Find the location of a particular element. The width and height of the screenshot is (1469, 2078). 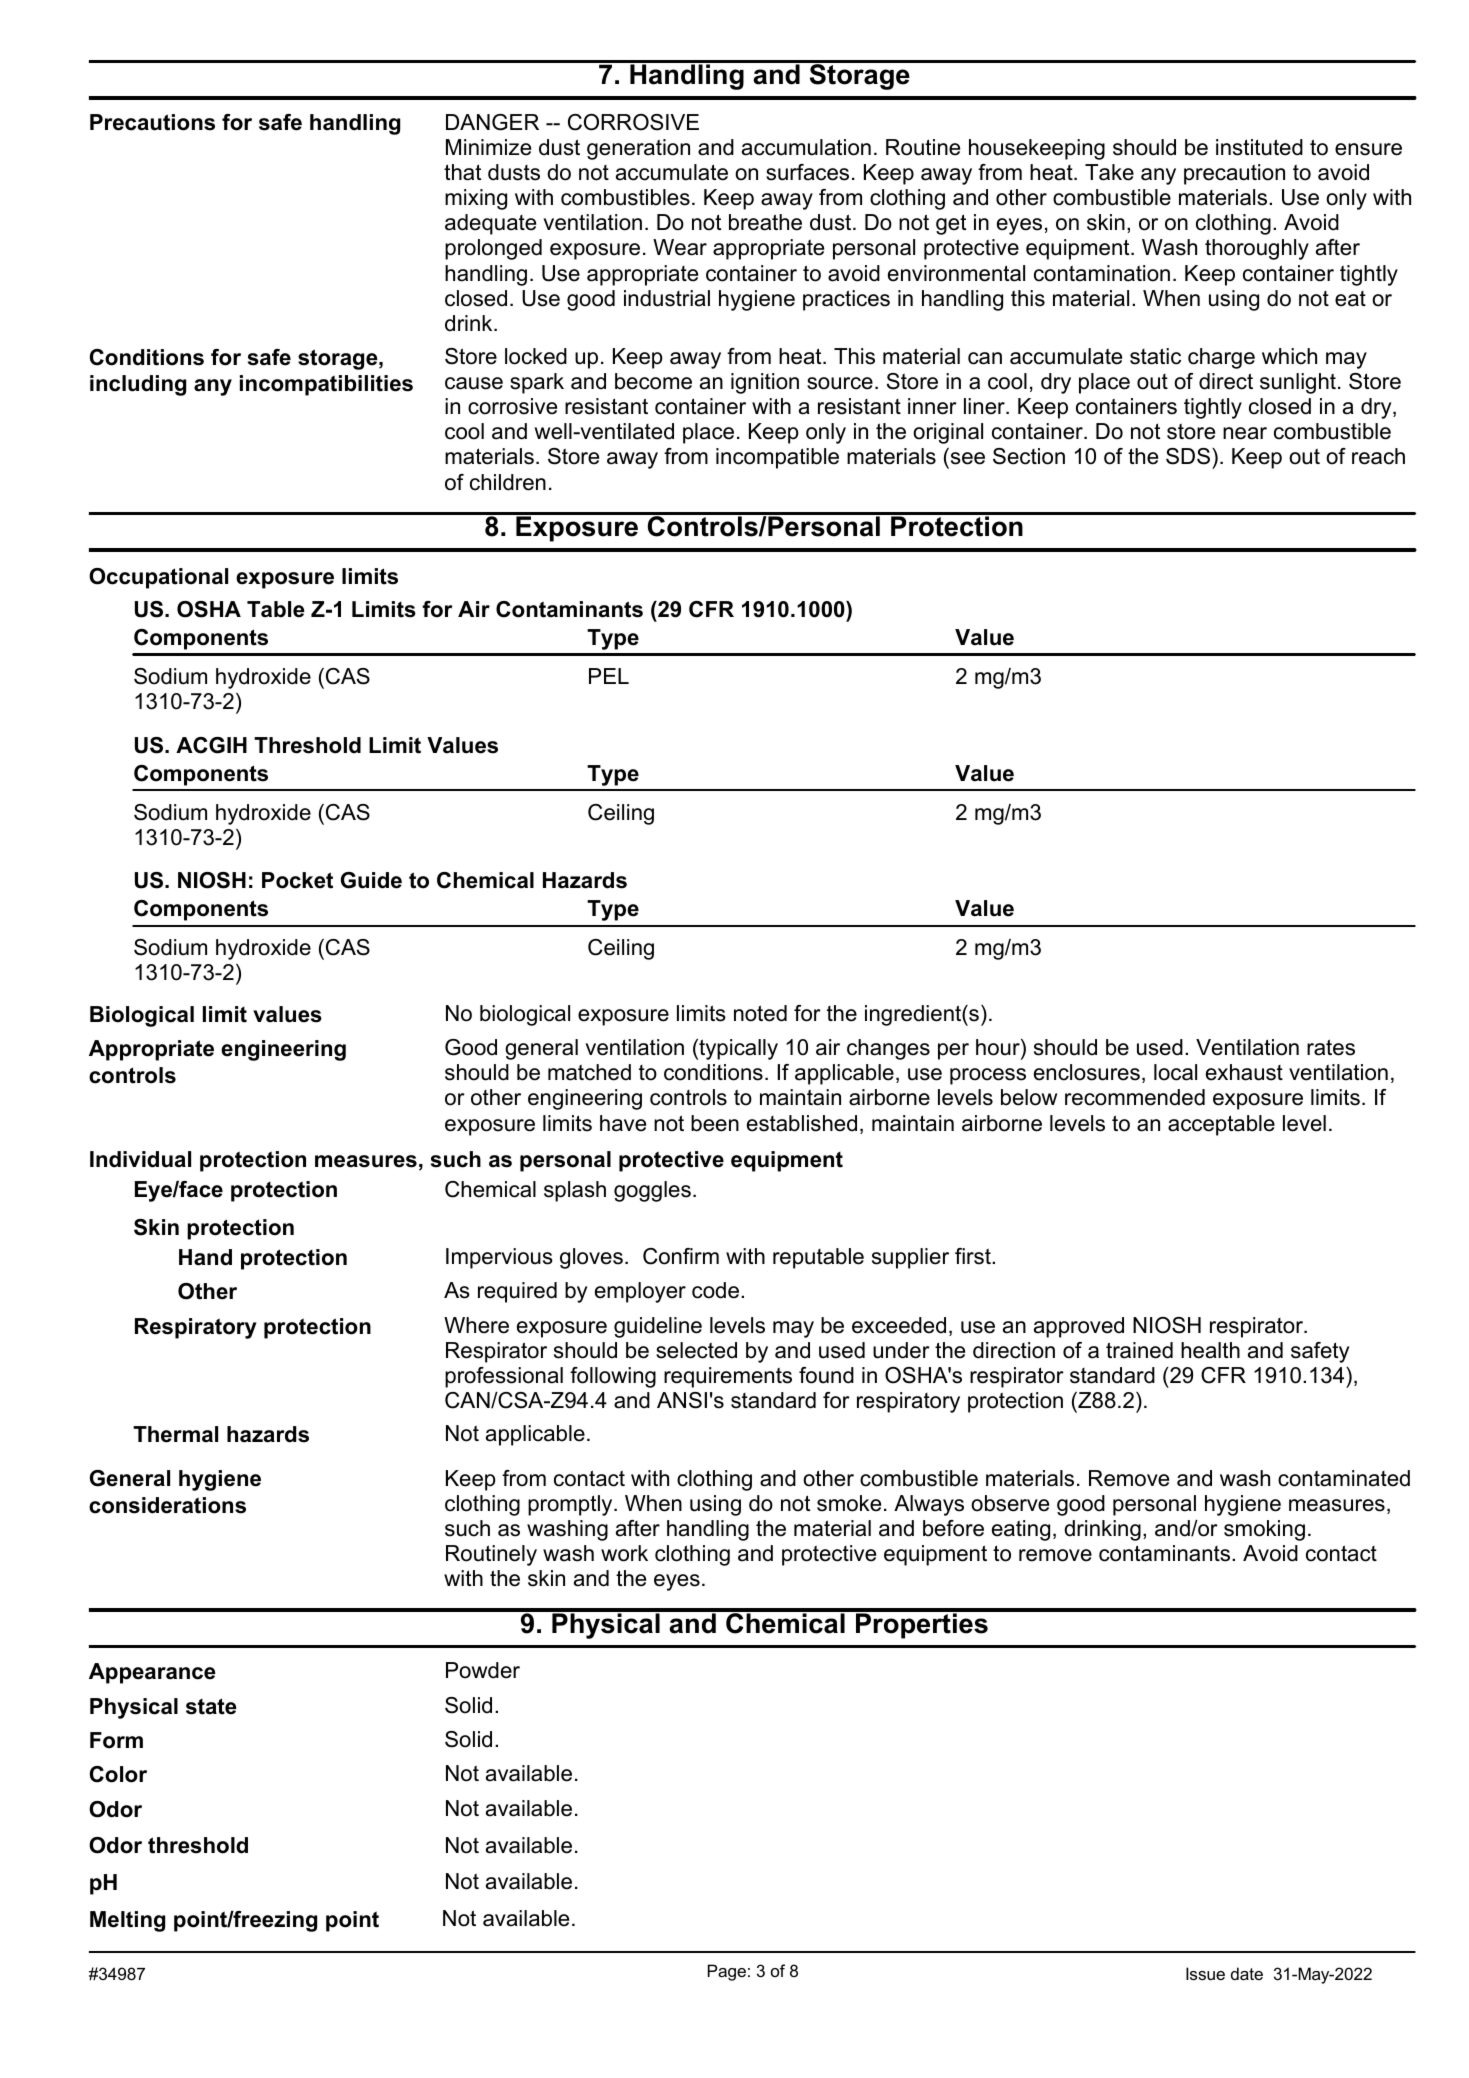

noted is located at coordinates (760, 1013).
